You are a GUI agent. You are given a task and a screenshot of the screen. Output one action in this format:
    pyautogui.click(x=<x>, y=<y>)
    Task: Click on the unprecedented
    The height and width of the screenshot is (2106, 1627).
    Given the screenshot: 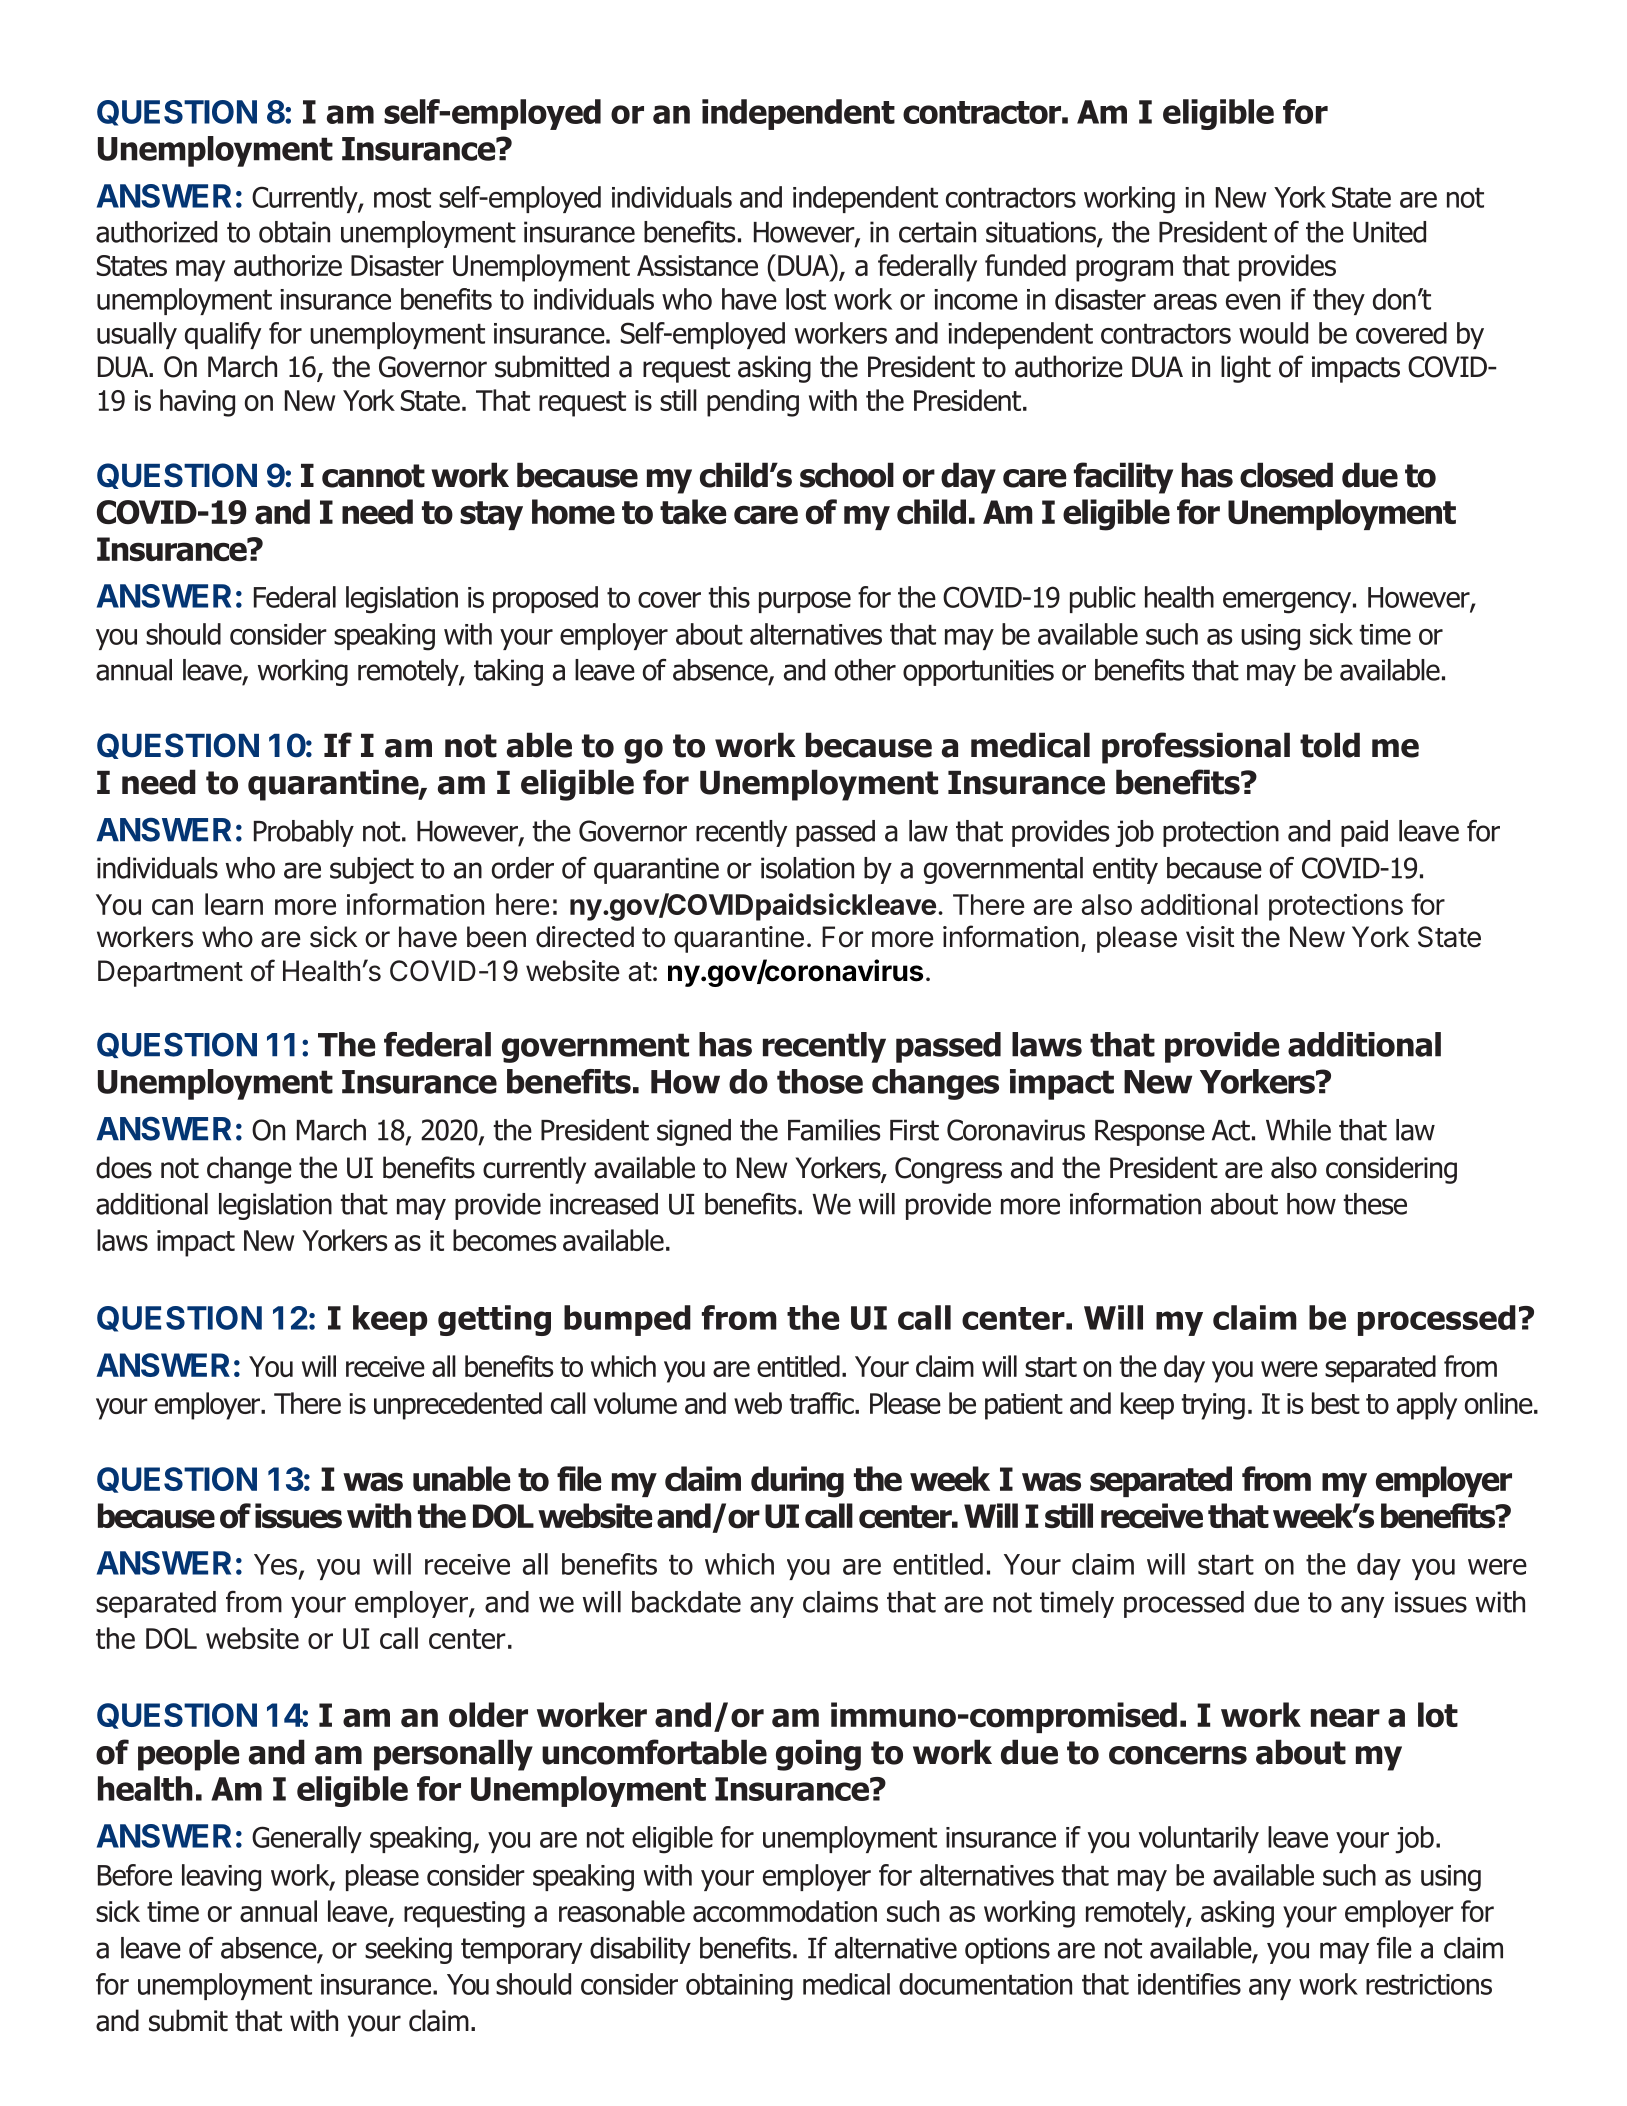 What is the action you would take?
    pyautogui.click(x=458, y=1406)
